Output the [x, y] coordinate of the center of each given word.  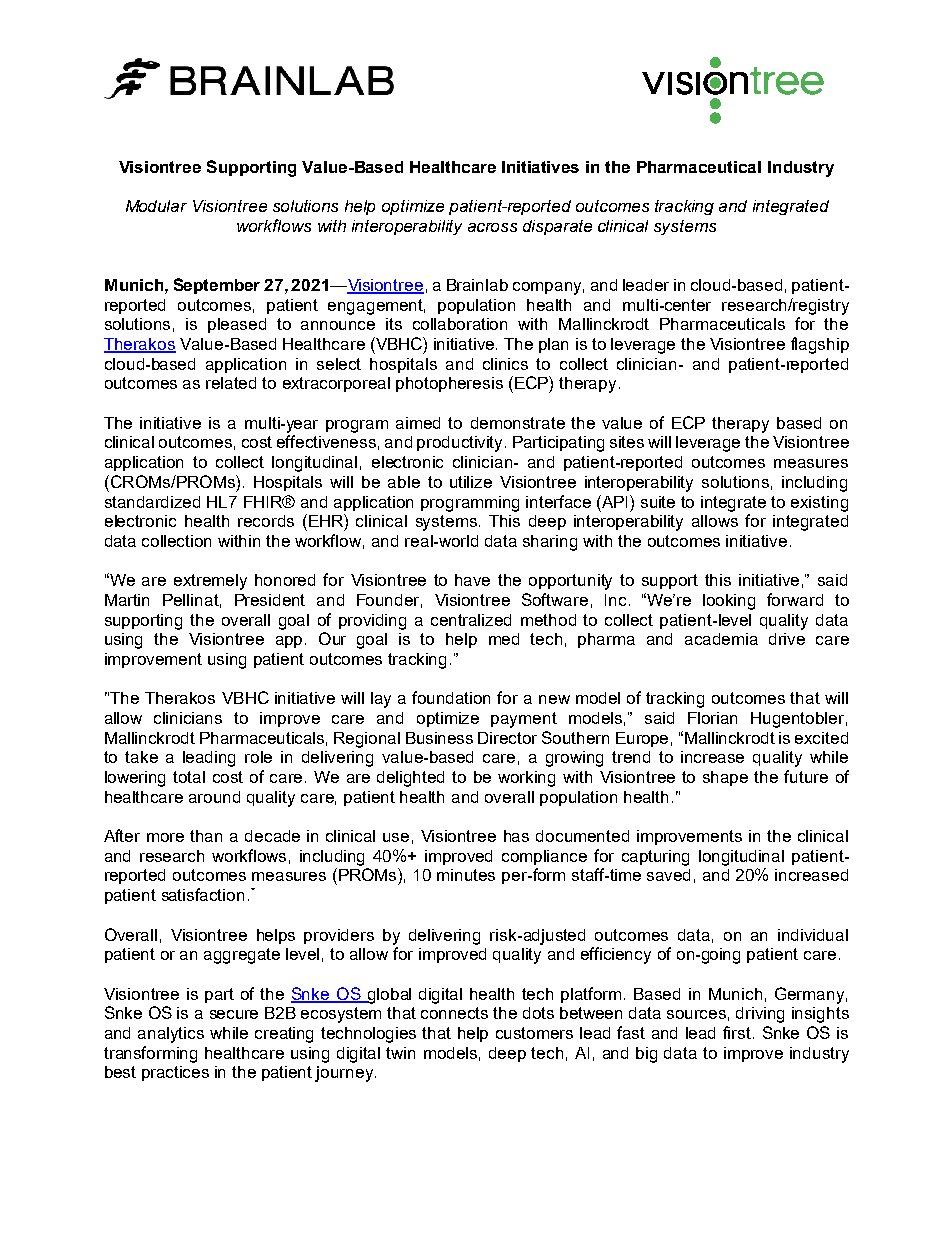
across [492, 227]
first [738, 1032]
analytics [171, 1035]
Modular [156, 206]
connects [454, 1013]
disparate [557, 227]
